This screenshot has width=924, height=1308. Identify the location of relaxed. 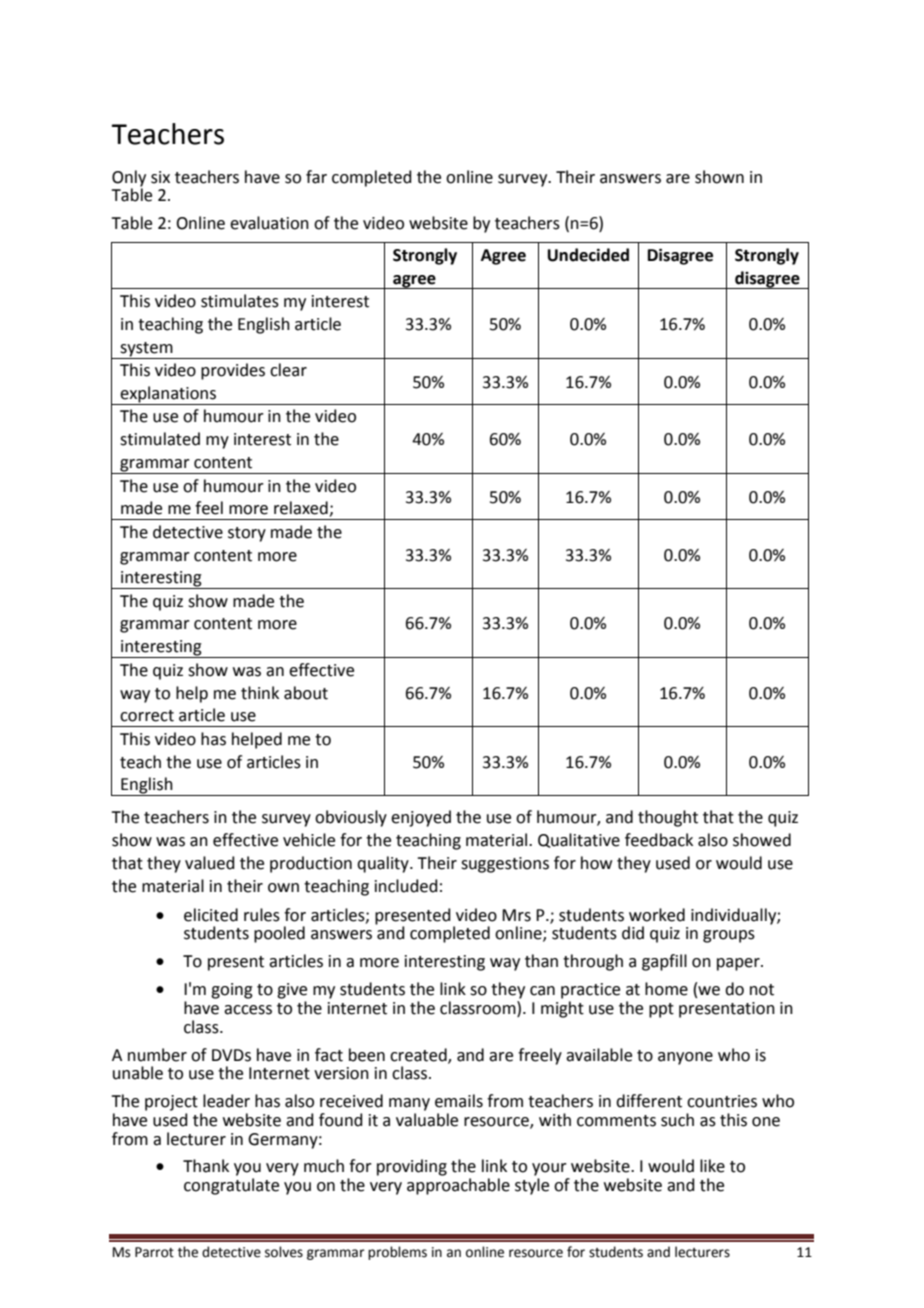
(302, 509).
